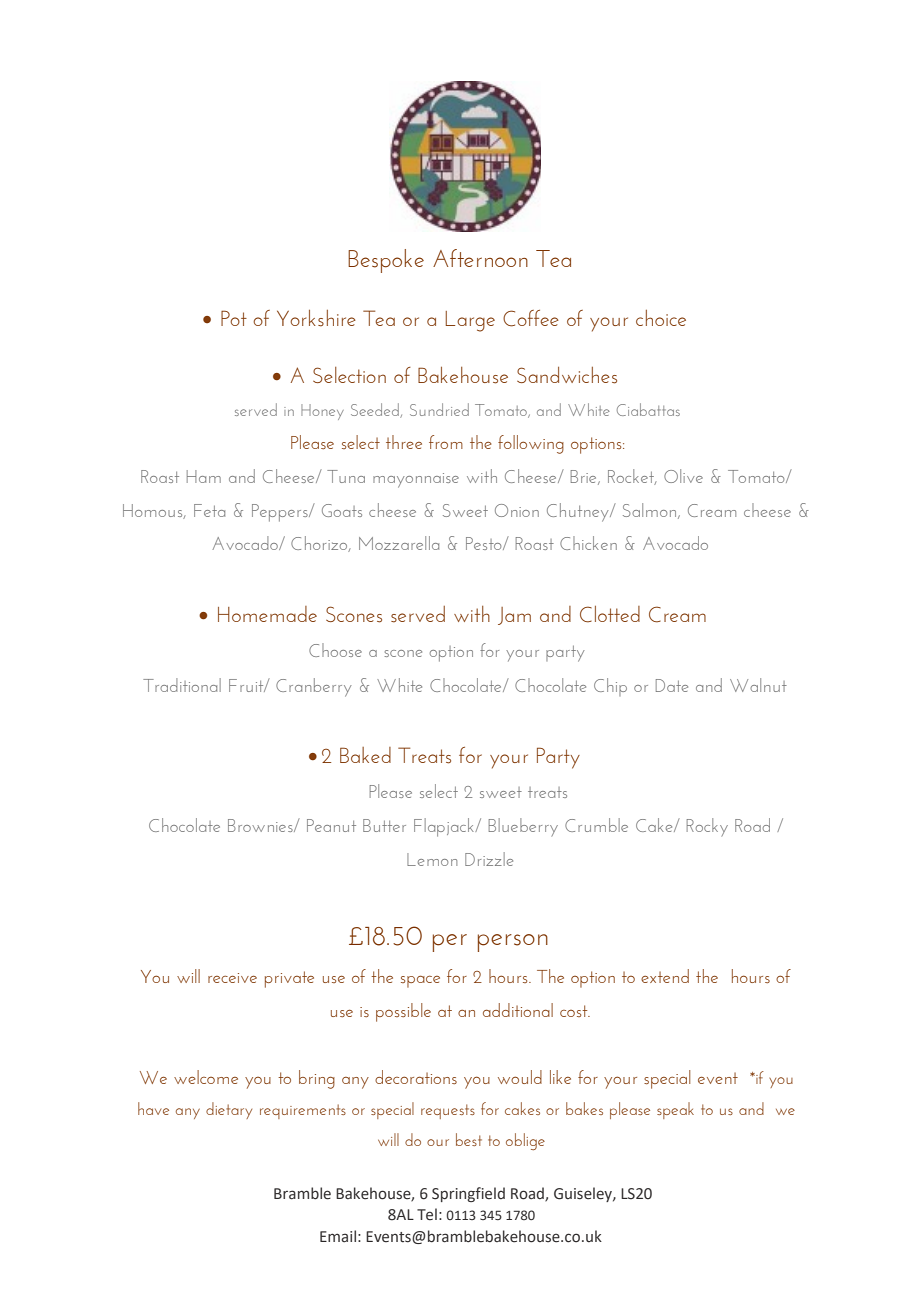  I want to click on Clotted, so click(610, 614).
